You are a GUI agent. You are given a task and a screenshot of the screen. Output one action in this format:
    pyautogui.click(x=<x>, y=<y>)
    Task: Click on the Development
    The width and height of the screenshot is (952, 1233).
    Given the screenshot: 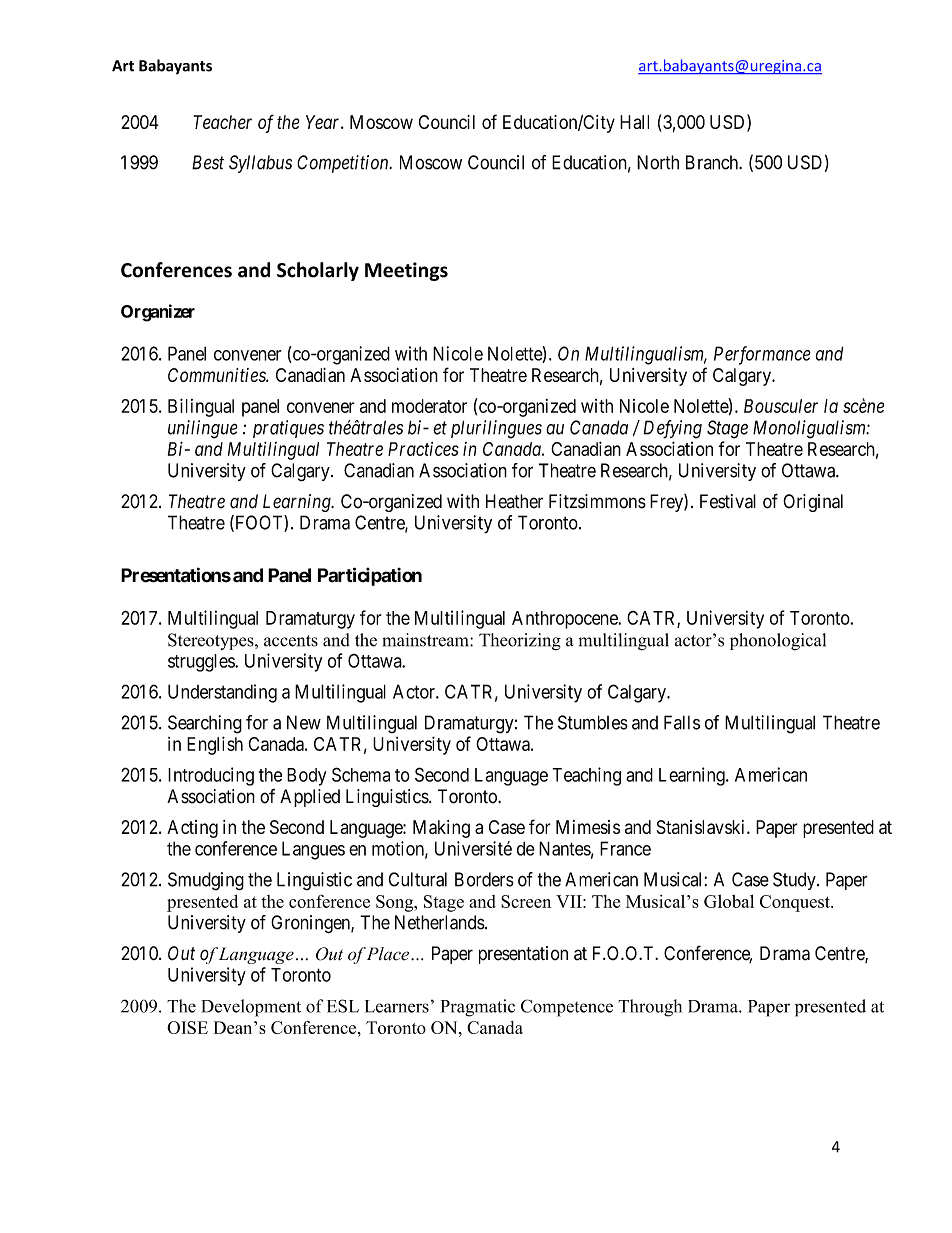 What is the action you would take?
    pyautogui.click(x=251, y=1008)
